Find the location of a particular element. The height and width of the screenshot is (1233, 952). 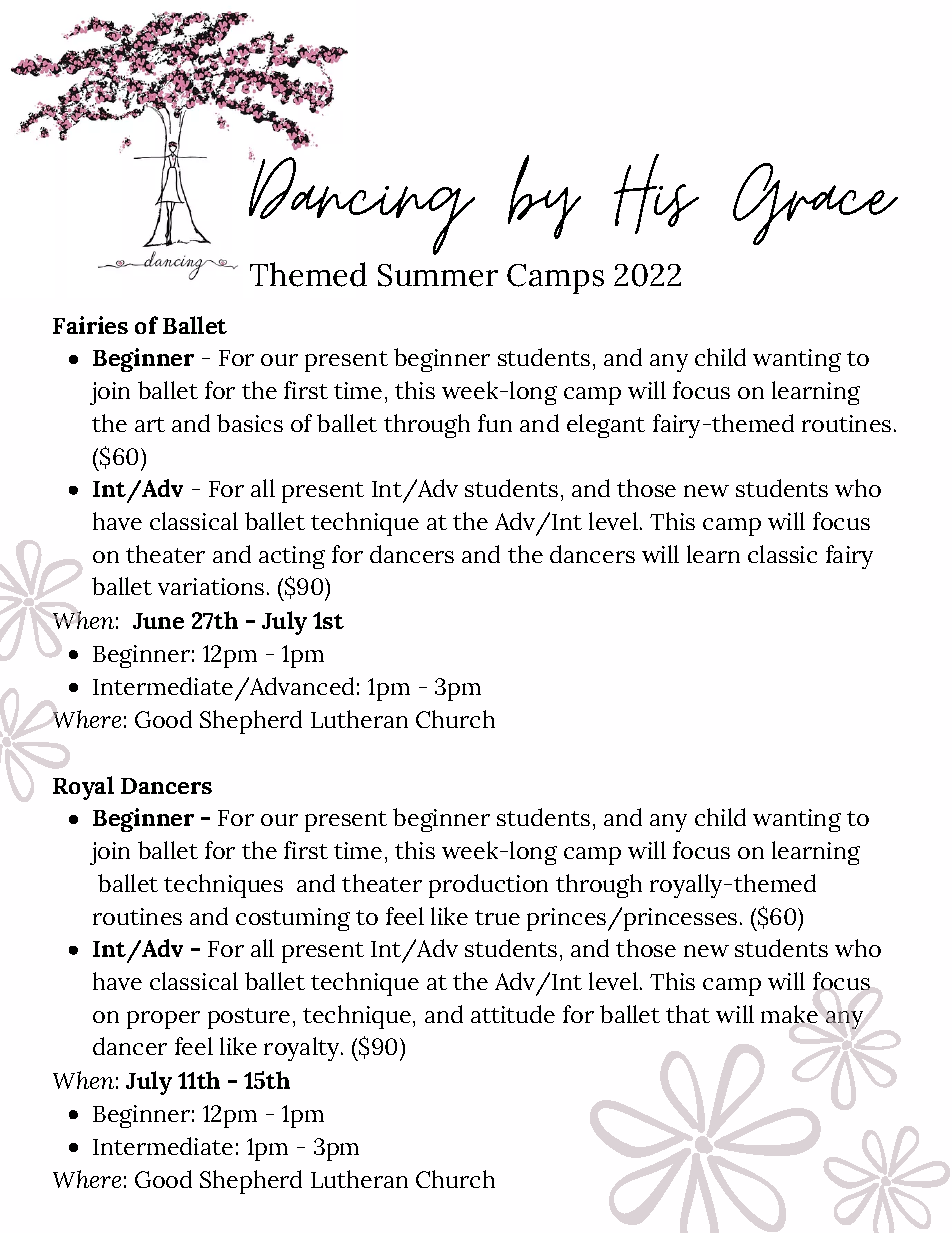

fun is located at coordinates (495, 423).
